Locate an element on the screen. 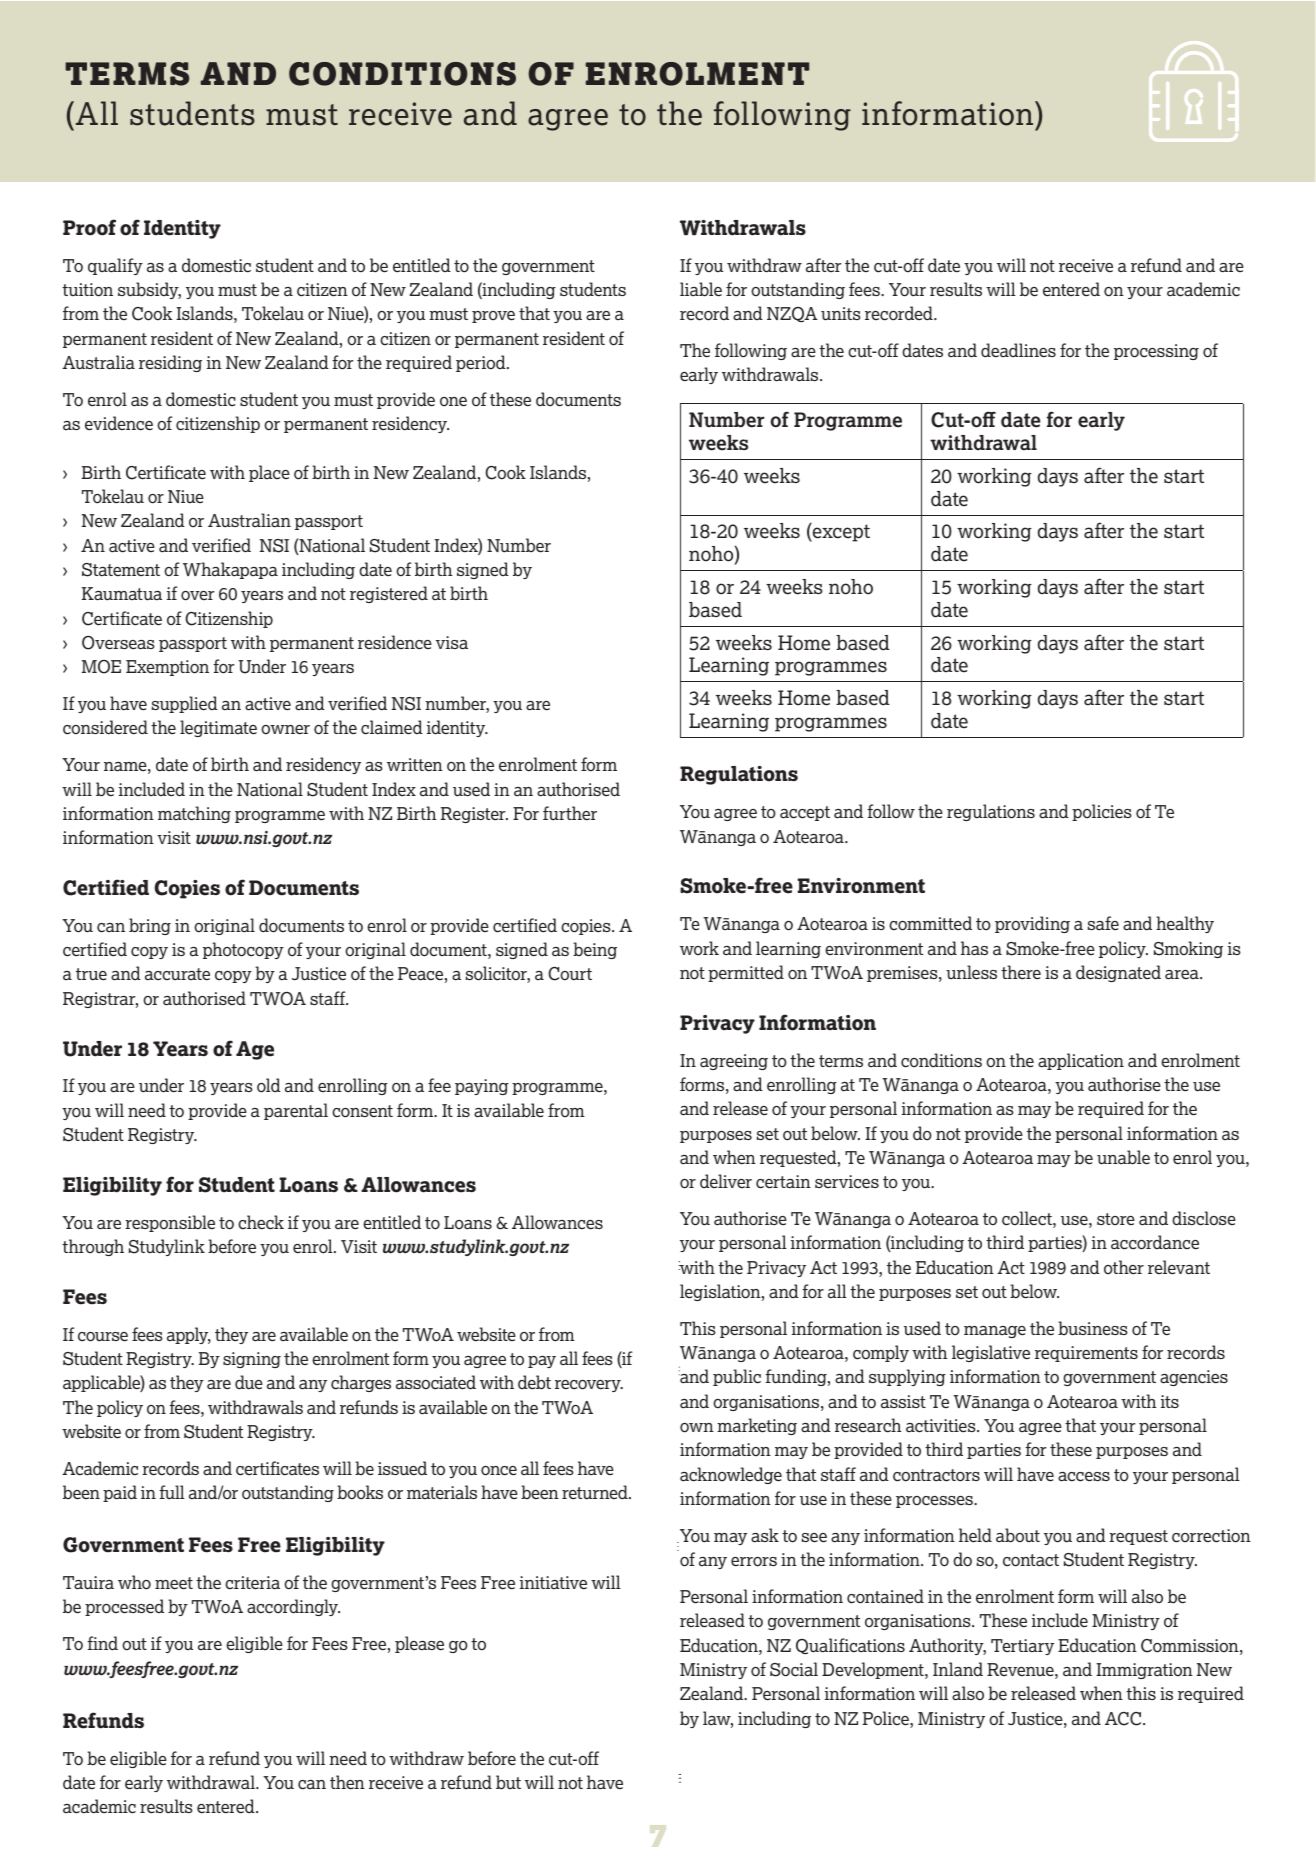  further is located at coordinates (570, 813).
